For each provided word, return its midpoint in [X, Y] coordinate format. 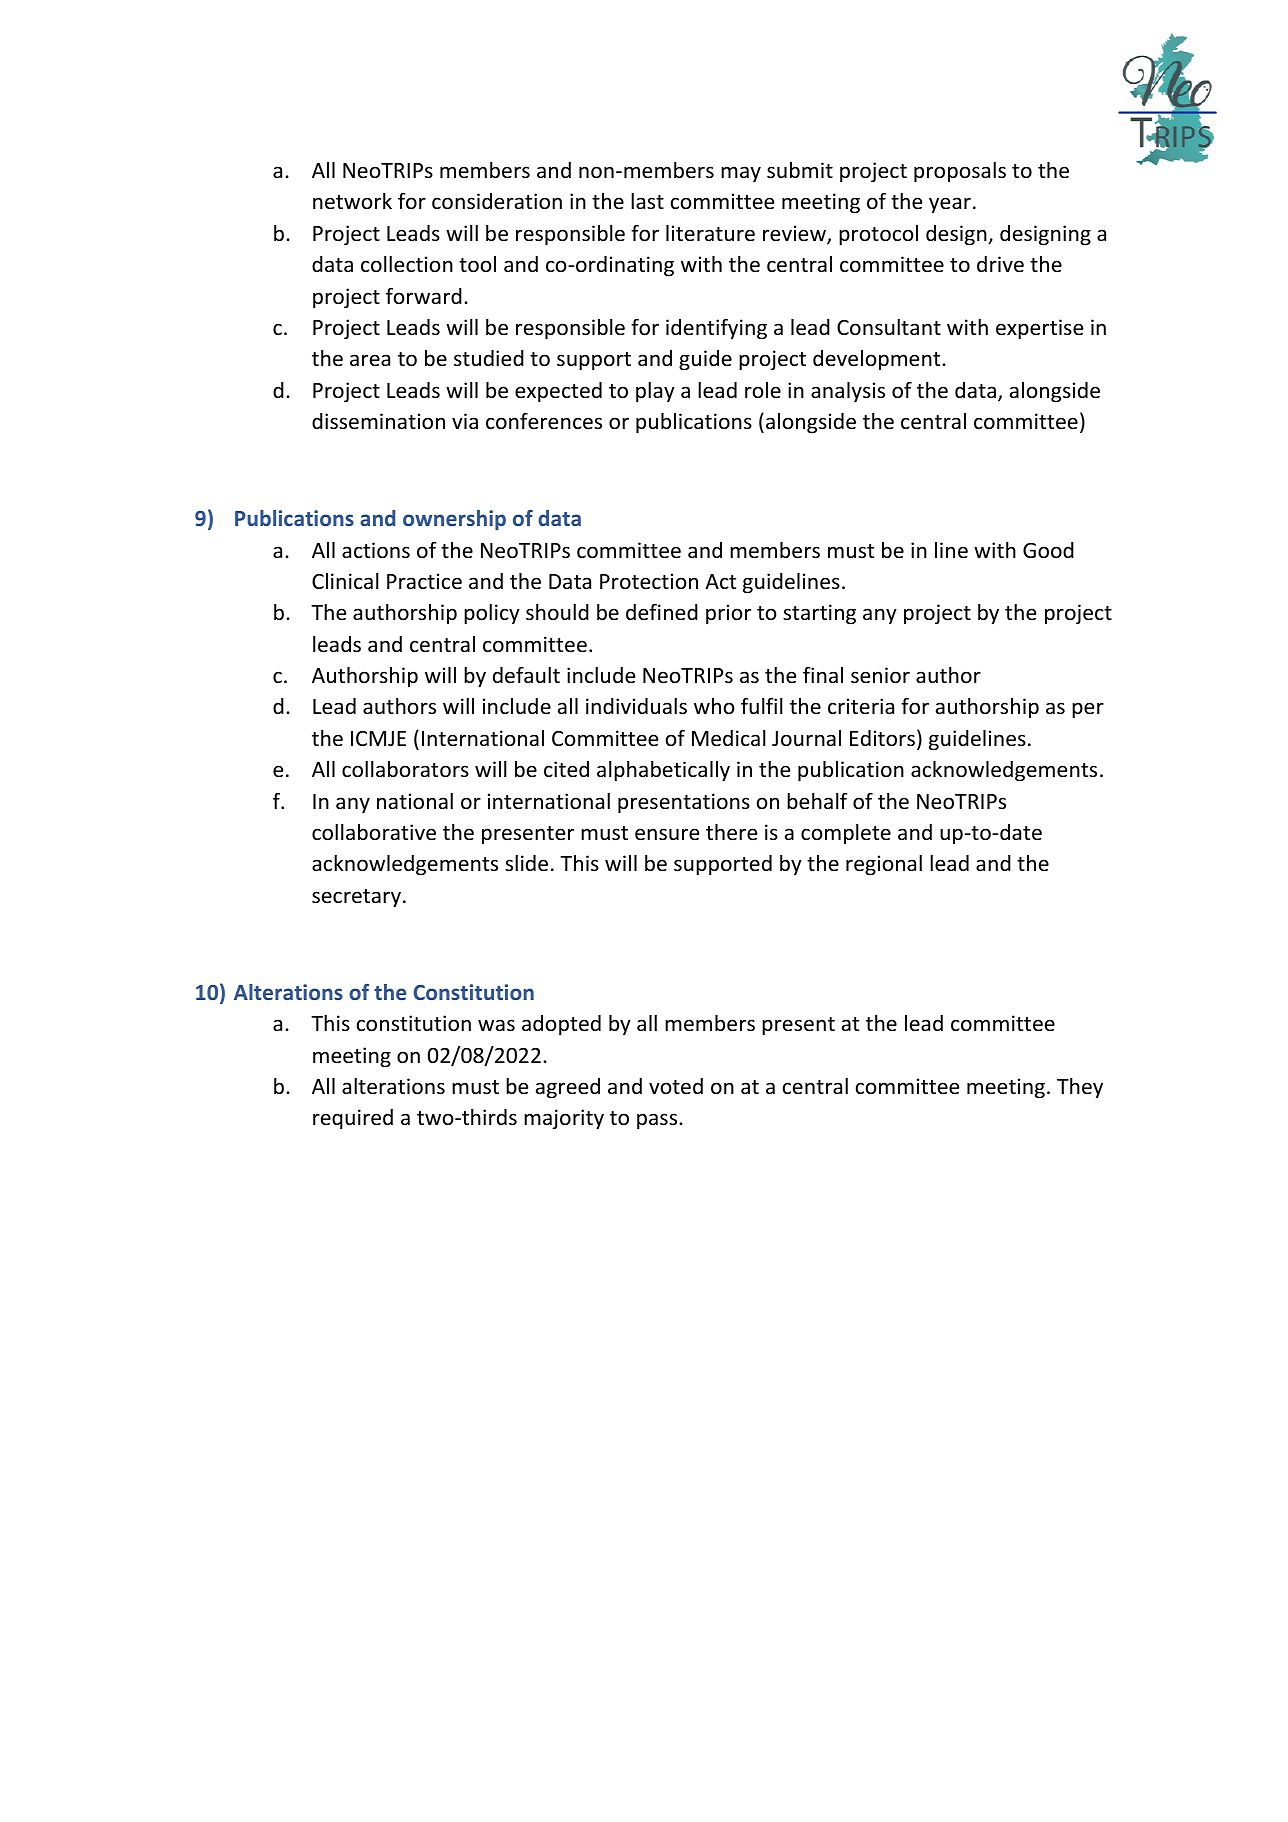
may [741, 174]
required [353, 1119]
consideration [497, 201]
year [950, 205]
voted [676, 1086]
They [1080, 1088]
